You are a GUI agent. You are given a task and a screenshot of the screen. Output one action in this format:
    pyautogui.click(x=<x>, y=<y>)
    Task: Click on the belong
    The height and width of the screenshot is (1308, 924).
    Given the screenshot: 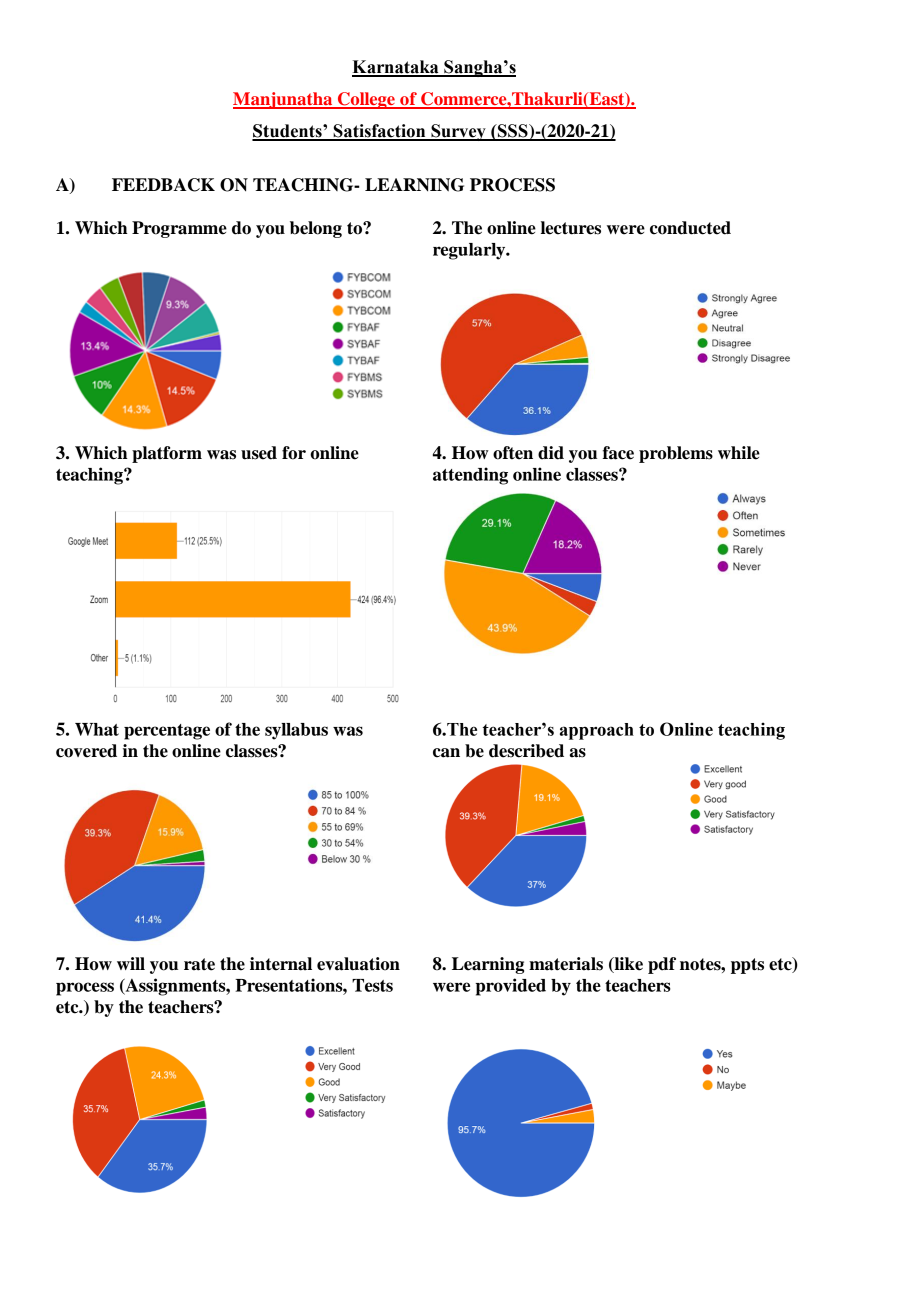 What is the action you would take?
    pyautogui.click(x=316, y=229)
